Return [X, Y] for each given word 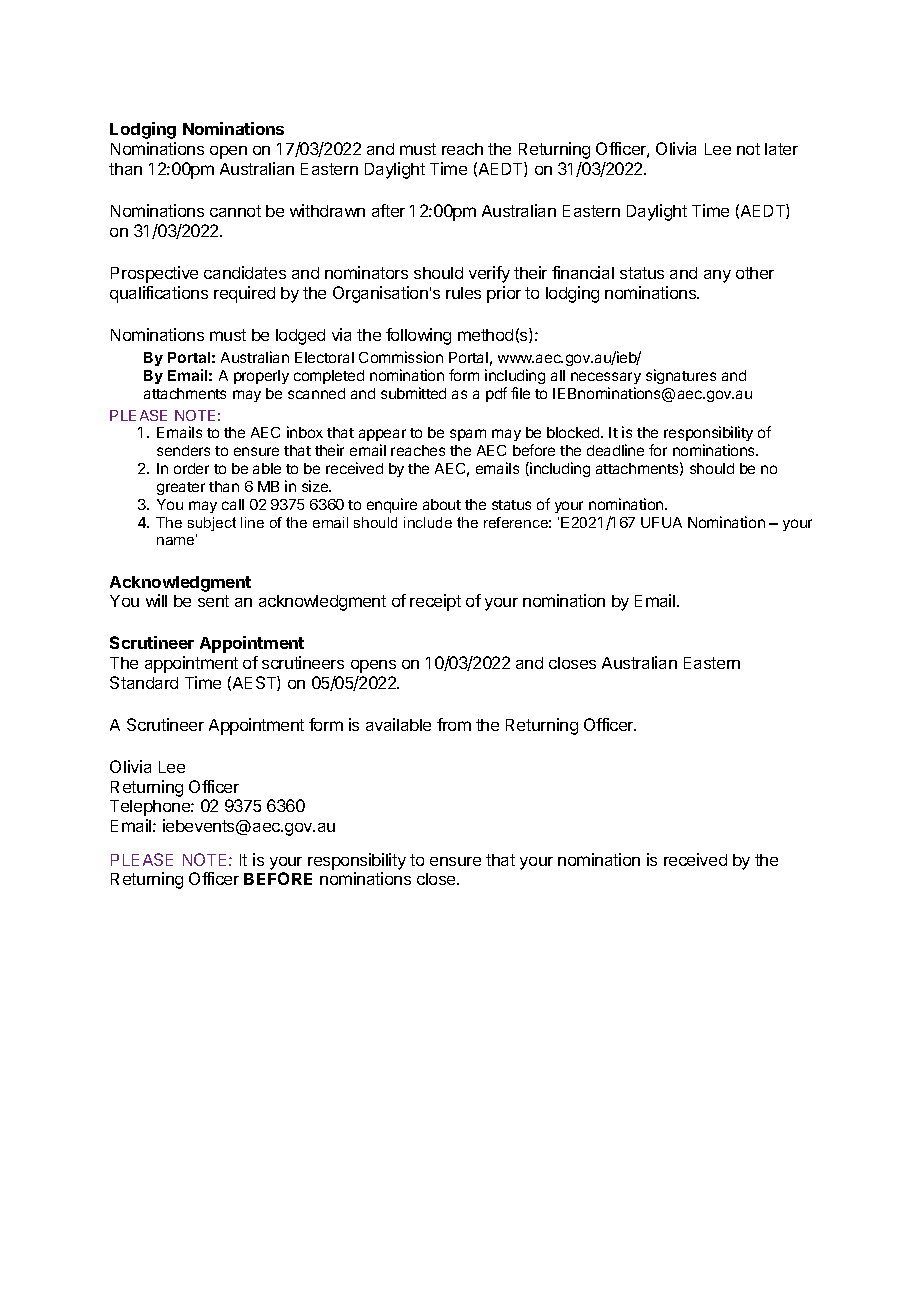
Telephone [151, 808]
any [717, 276]
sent [213, 601]
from [454, 724]
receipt [435, 602]
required [244, 294]
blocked [574, 432]
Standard [144, 682]
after [388, 210]
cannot [235, 211]
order [191, 468]
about [442, 504]
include [428, 522]
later [781, 149]
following [418, 336]
